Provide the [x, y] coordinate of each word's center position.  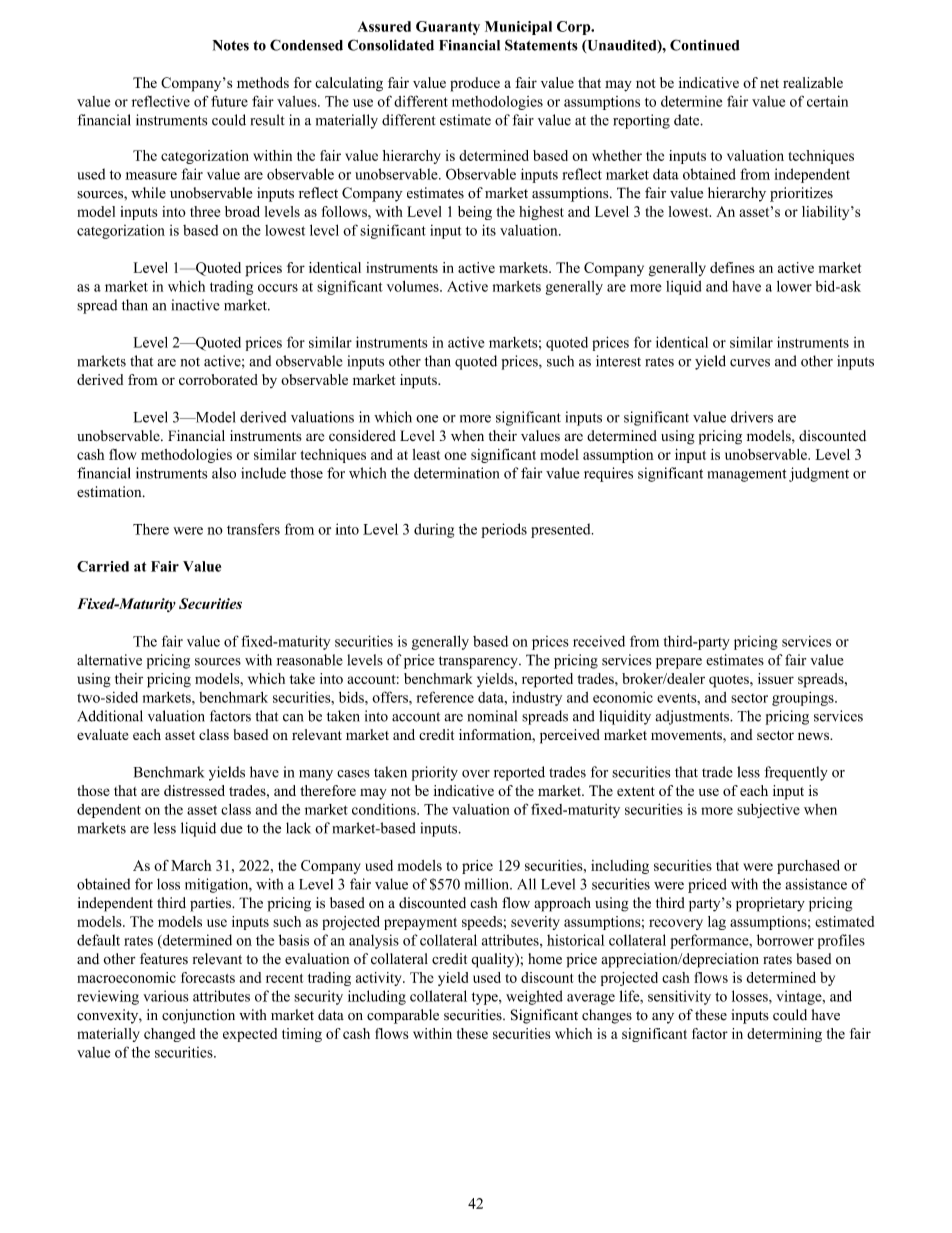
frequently [796, 773]
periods [504, 530]
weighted [534, 997]
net [769, 83]
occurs [278, 288]
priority [435, 773]
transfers [253, 529]
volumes [414, 286]
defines [732, 267]
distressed [194, 790]
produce [475, 84]
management [747, 475]
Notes [231, 45]
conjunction [198, 1016]
